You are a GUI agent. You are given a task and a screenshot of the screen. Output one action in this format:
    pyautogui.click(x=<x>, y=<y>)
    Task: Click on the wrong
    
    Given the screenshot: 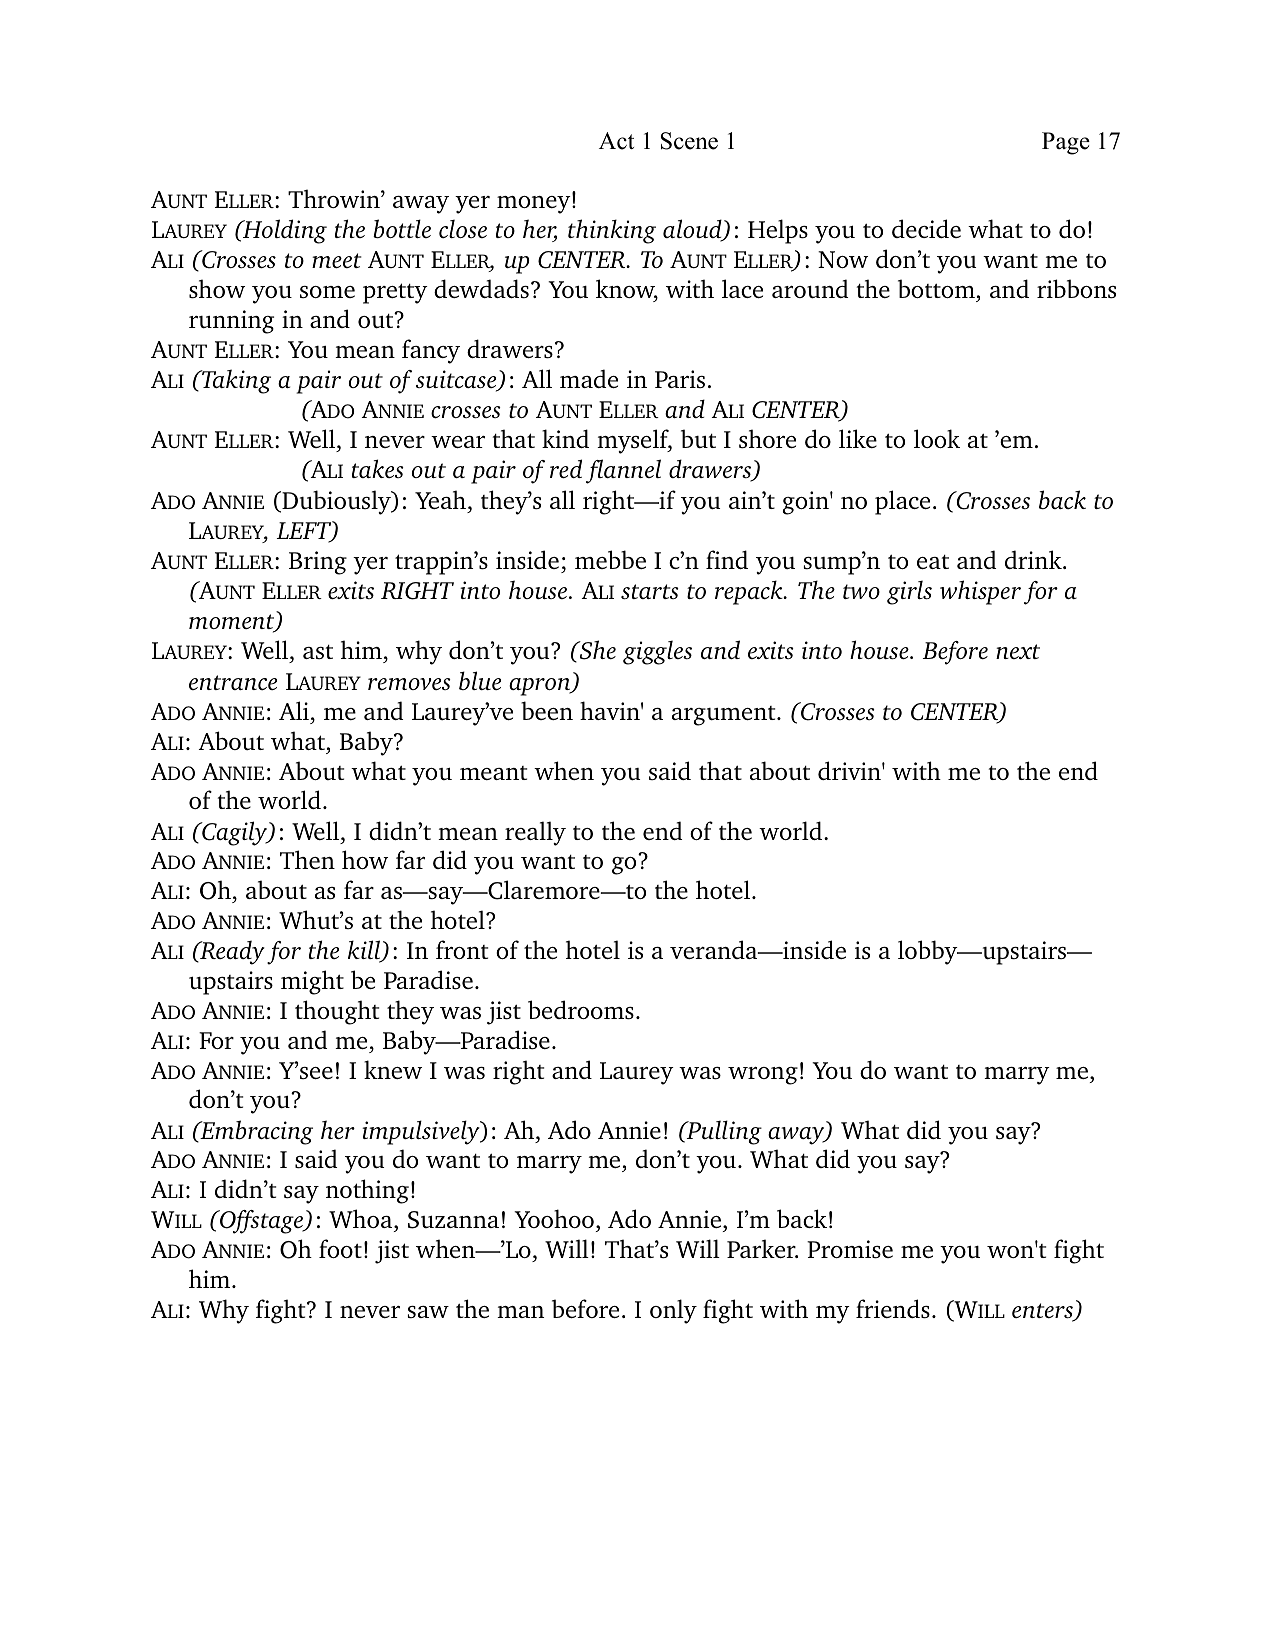 What is the action you would take?
    pyautogui.click(x=763, y=1076)
